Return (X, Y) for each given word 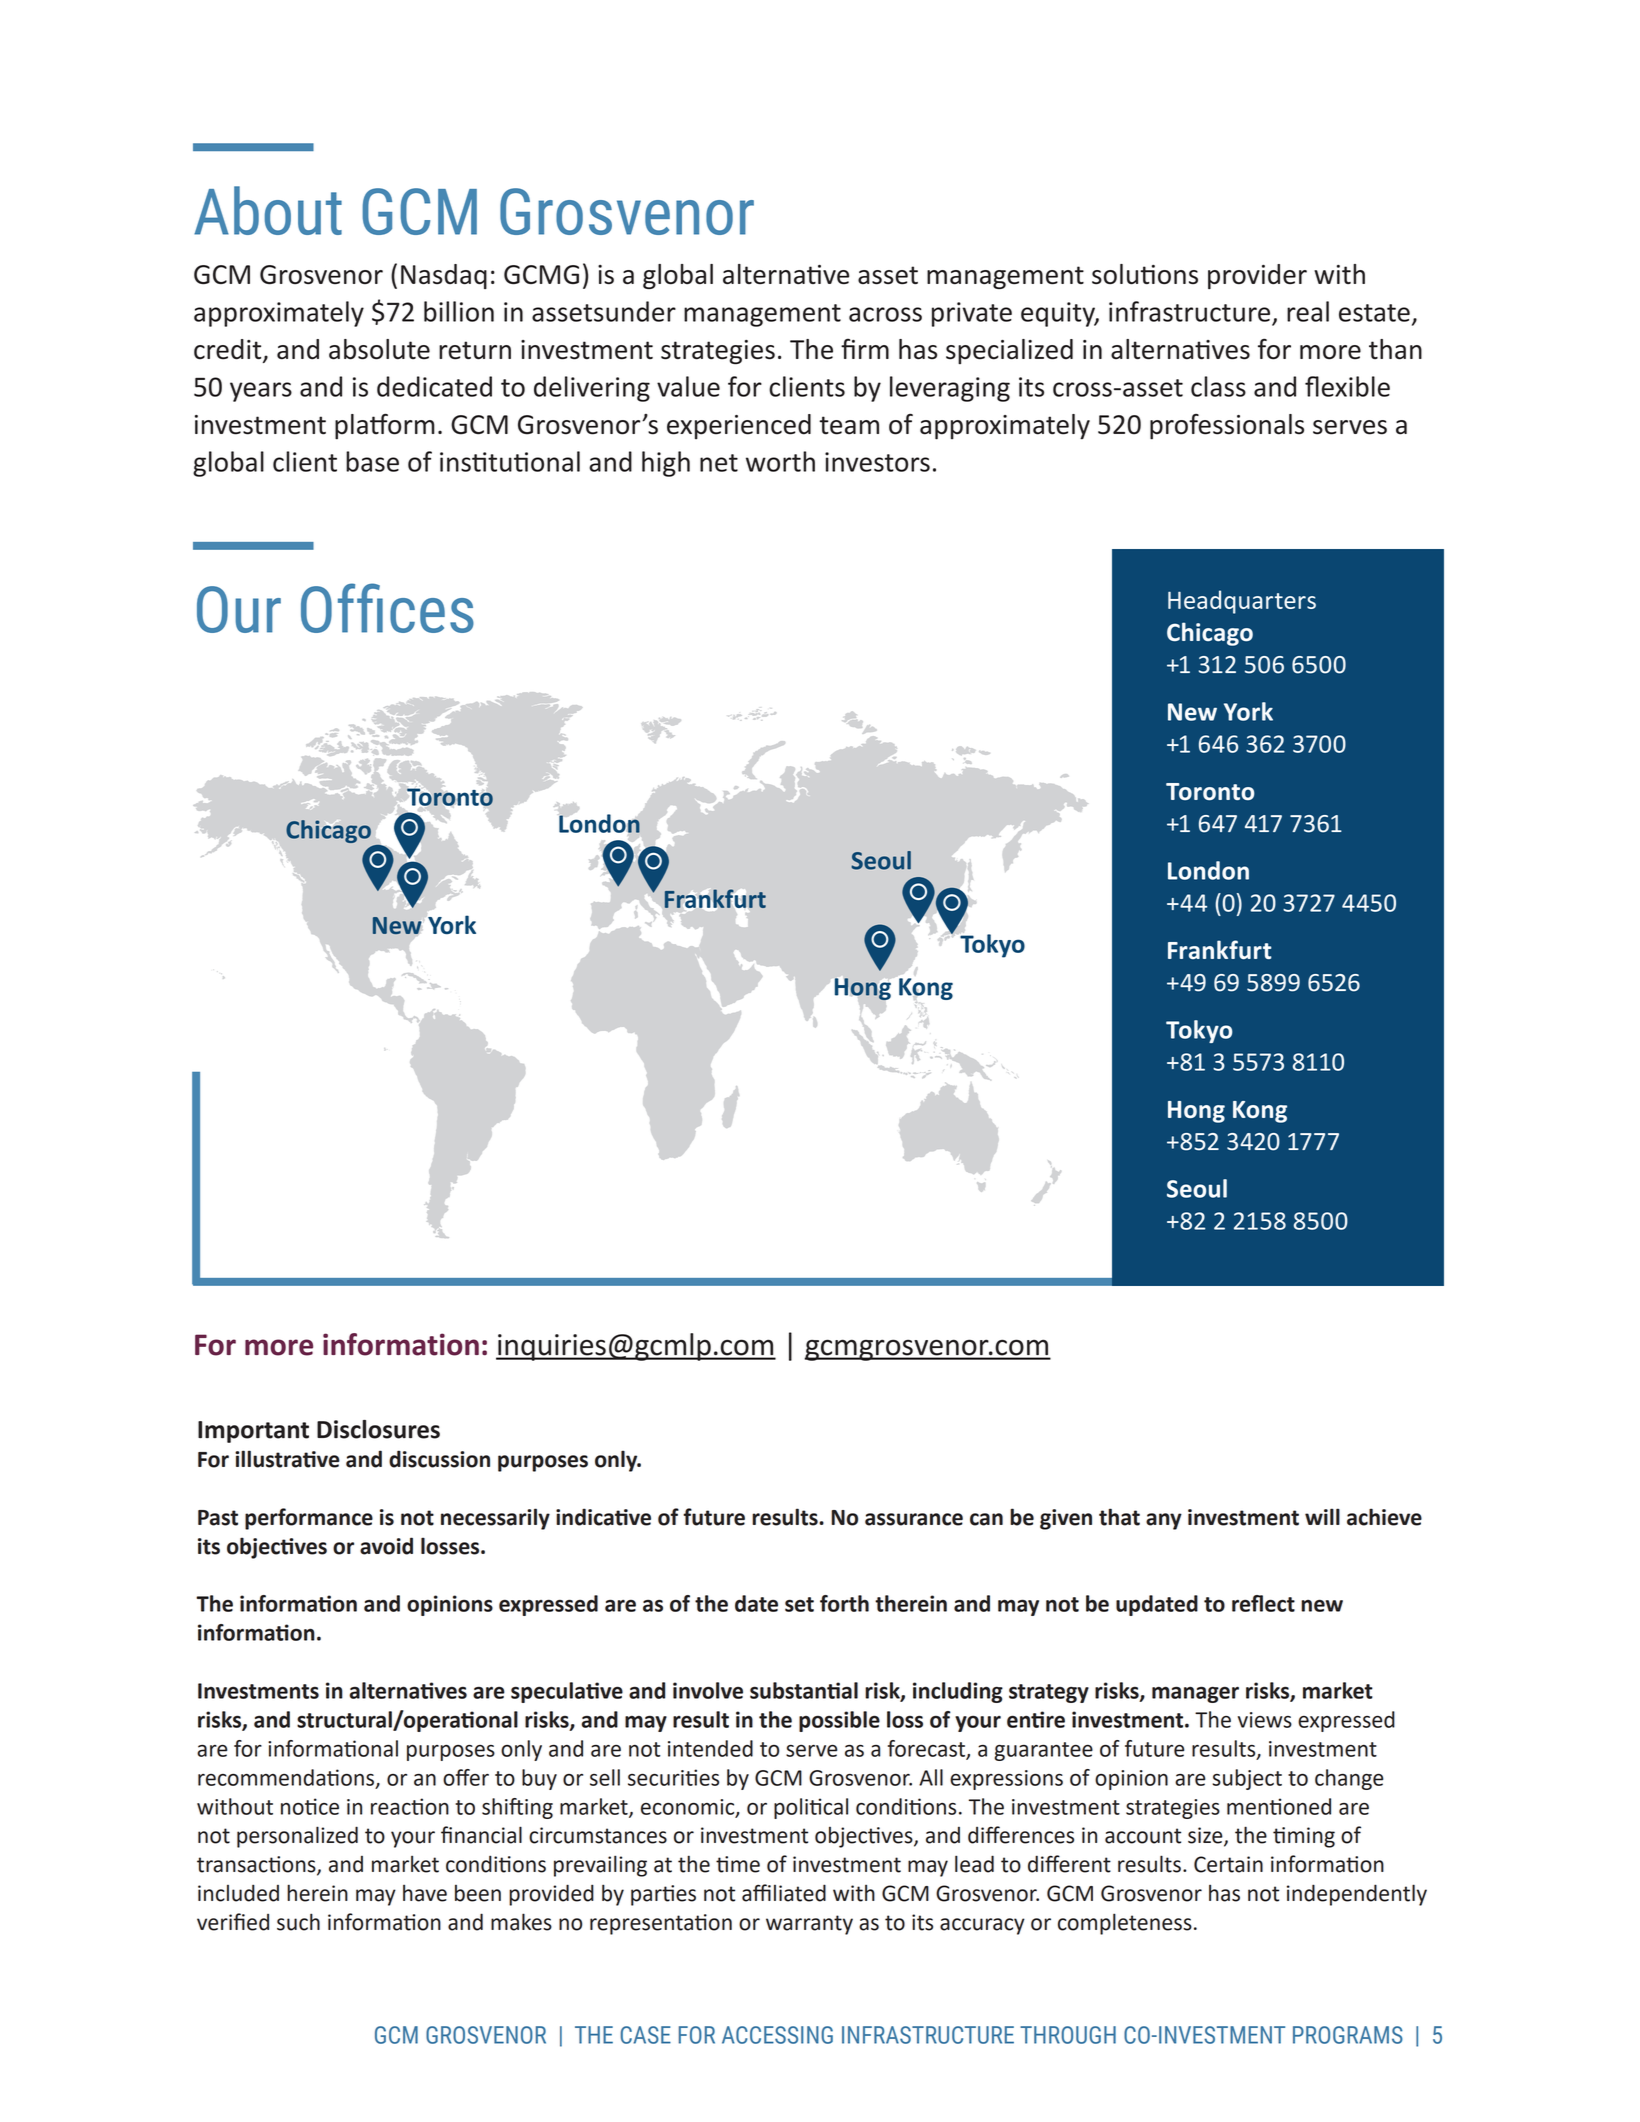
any (1164, 1521)
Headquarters (1242, 602)
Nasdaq (444, 276)
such (298, 1922)
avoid (386, 1546)
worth (780, 461)
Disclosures (378, 1429)
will (1322, 1516)
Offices (387, 608)
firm (865, 348)
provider (1257, 276)
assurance (914, 1519)
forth (844, 1603)
